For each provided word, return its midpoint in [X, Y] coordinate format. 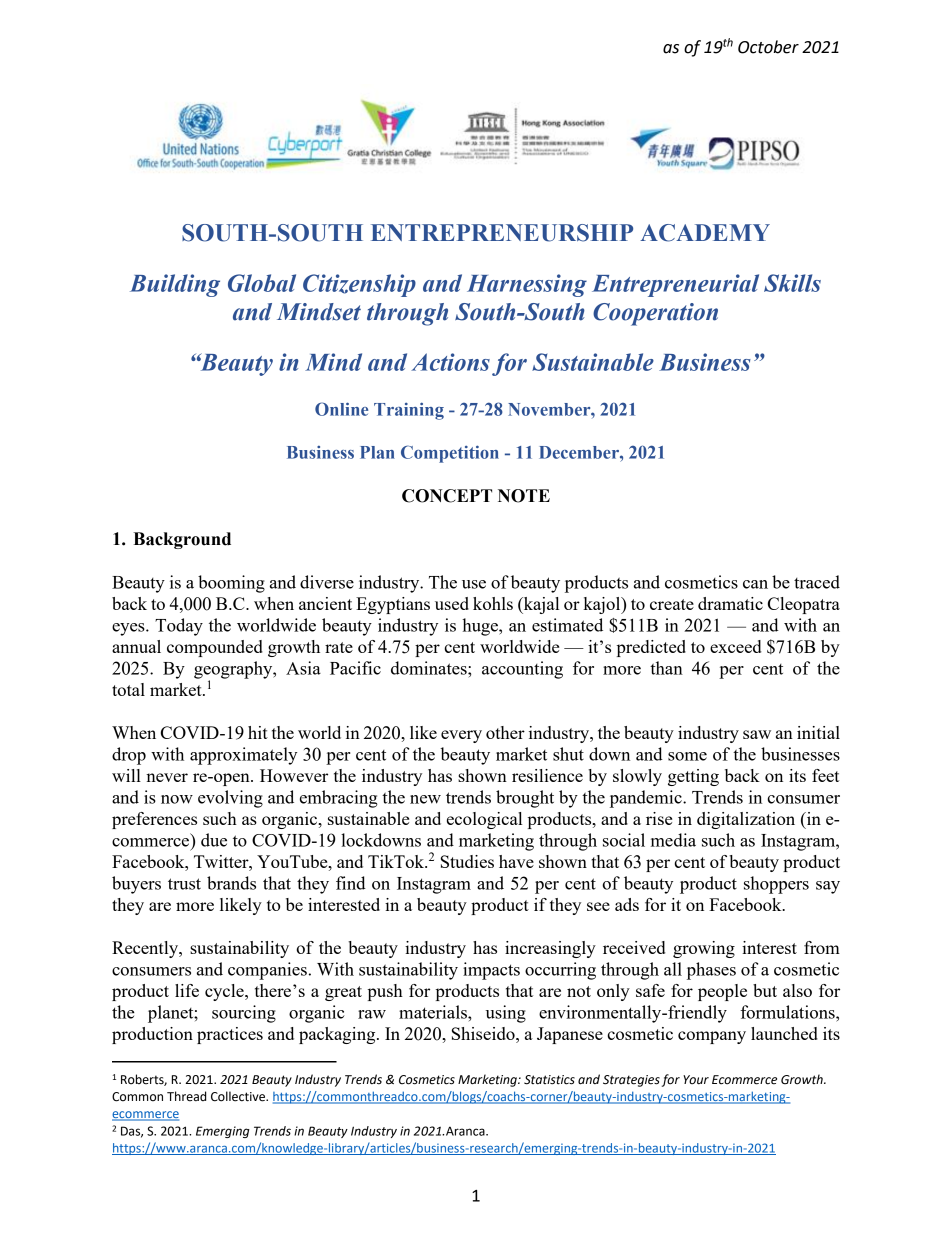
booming [231, 584]
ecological [484, 820]
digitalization [746, 820]
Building [175, 285]
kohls [493, 603]
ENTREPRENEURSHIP [502, 233]
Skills [792, 283]
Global [262, 283]
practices [230, 1035]
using [505, 1014]
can [755, 584]
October [768, 47]
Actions [450, 362]
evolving [230, 799]
